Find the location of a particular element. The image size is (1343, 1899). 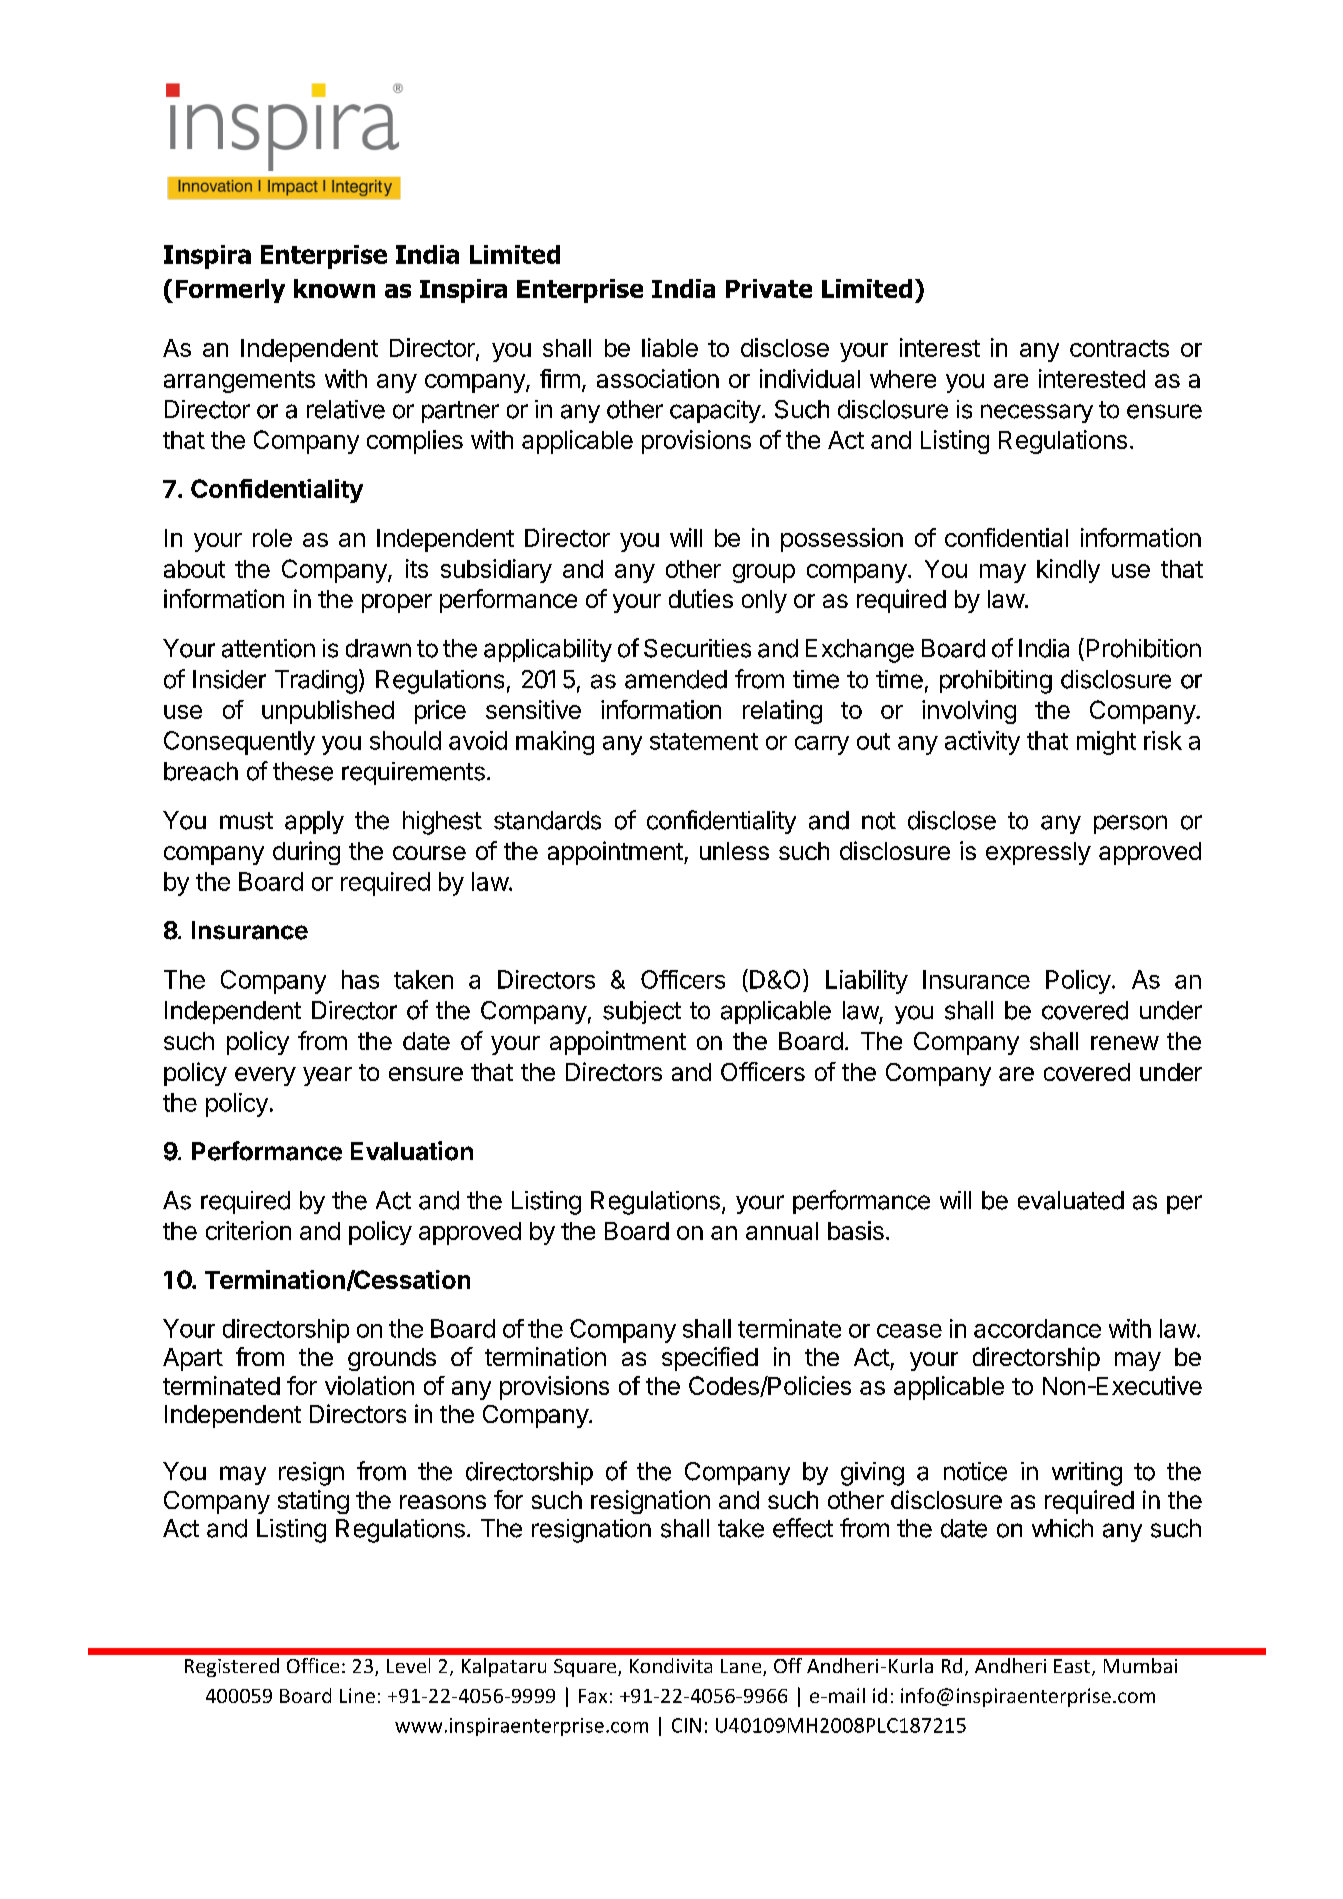

known is located at coordinates (334, 288).
